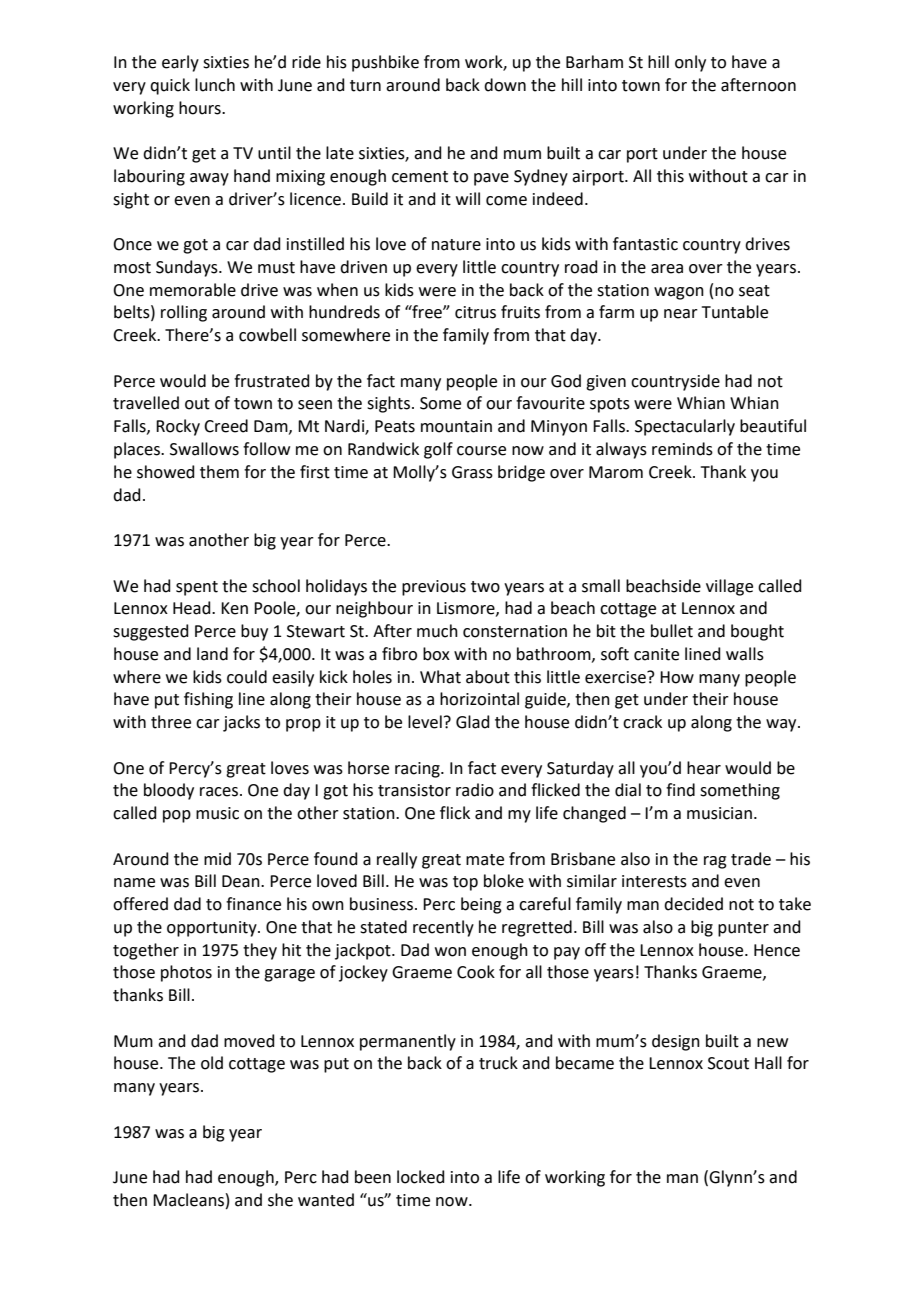 The height and width of the screenshot is (1308, 924). Describe the element at coordinates (241, 723) in the screenshot. I see `jacks` at that location.
